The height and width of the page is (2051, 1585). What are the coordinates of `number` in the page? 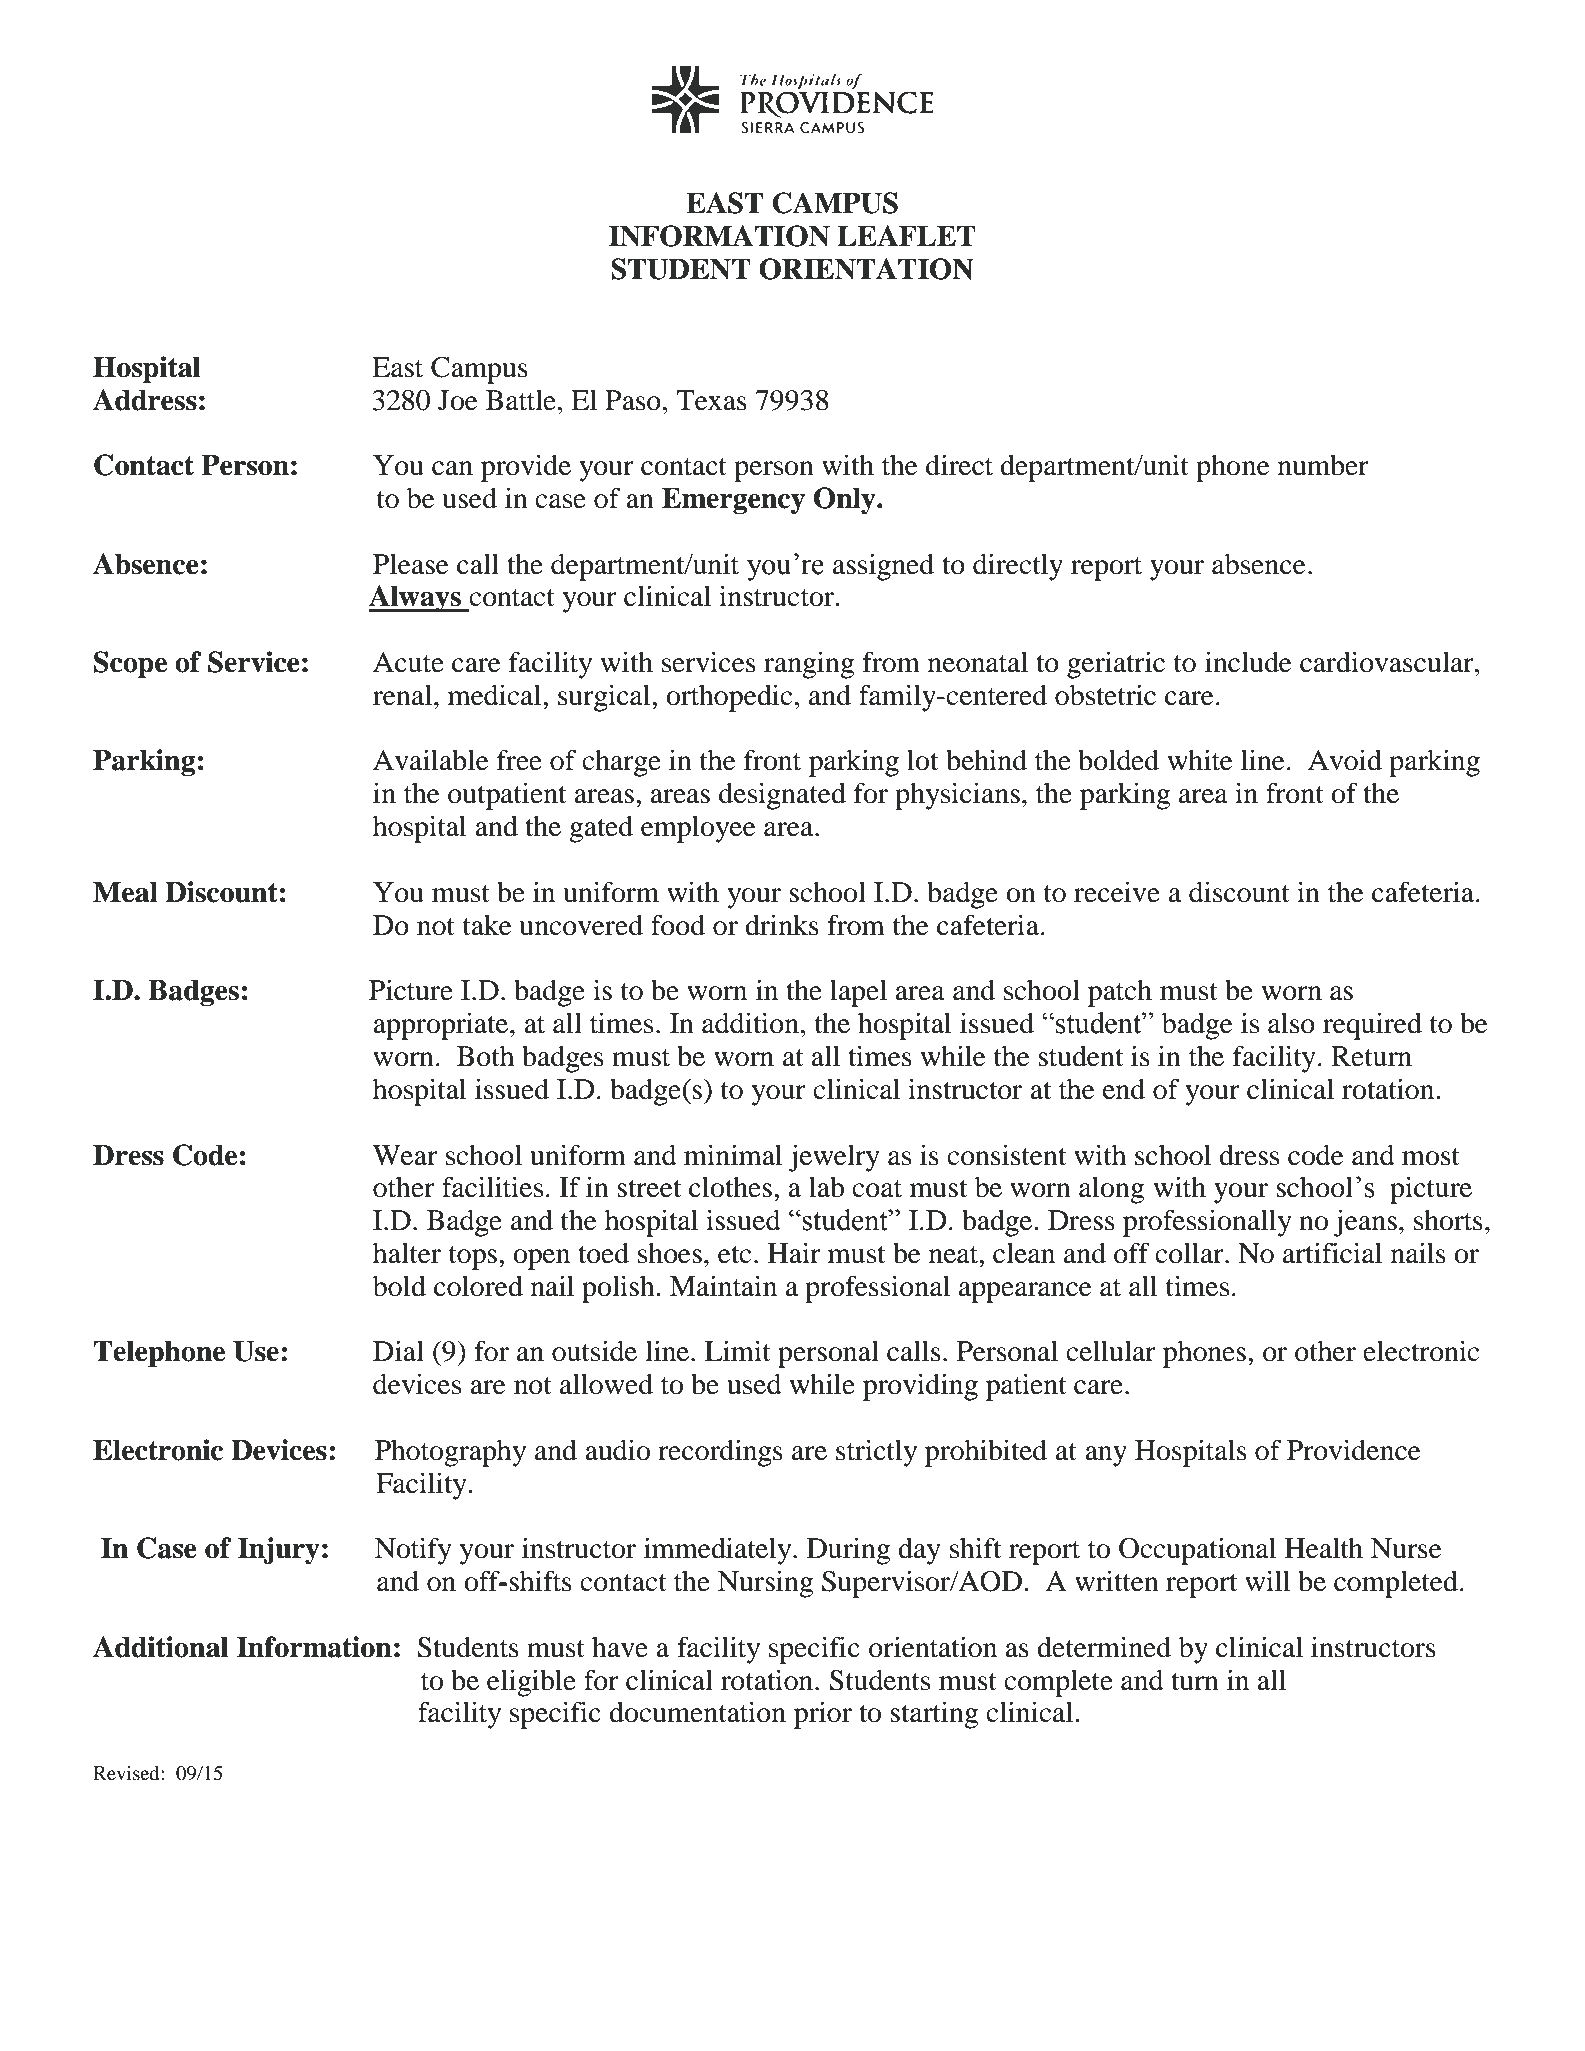 It's located at (1323, 465).
